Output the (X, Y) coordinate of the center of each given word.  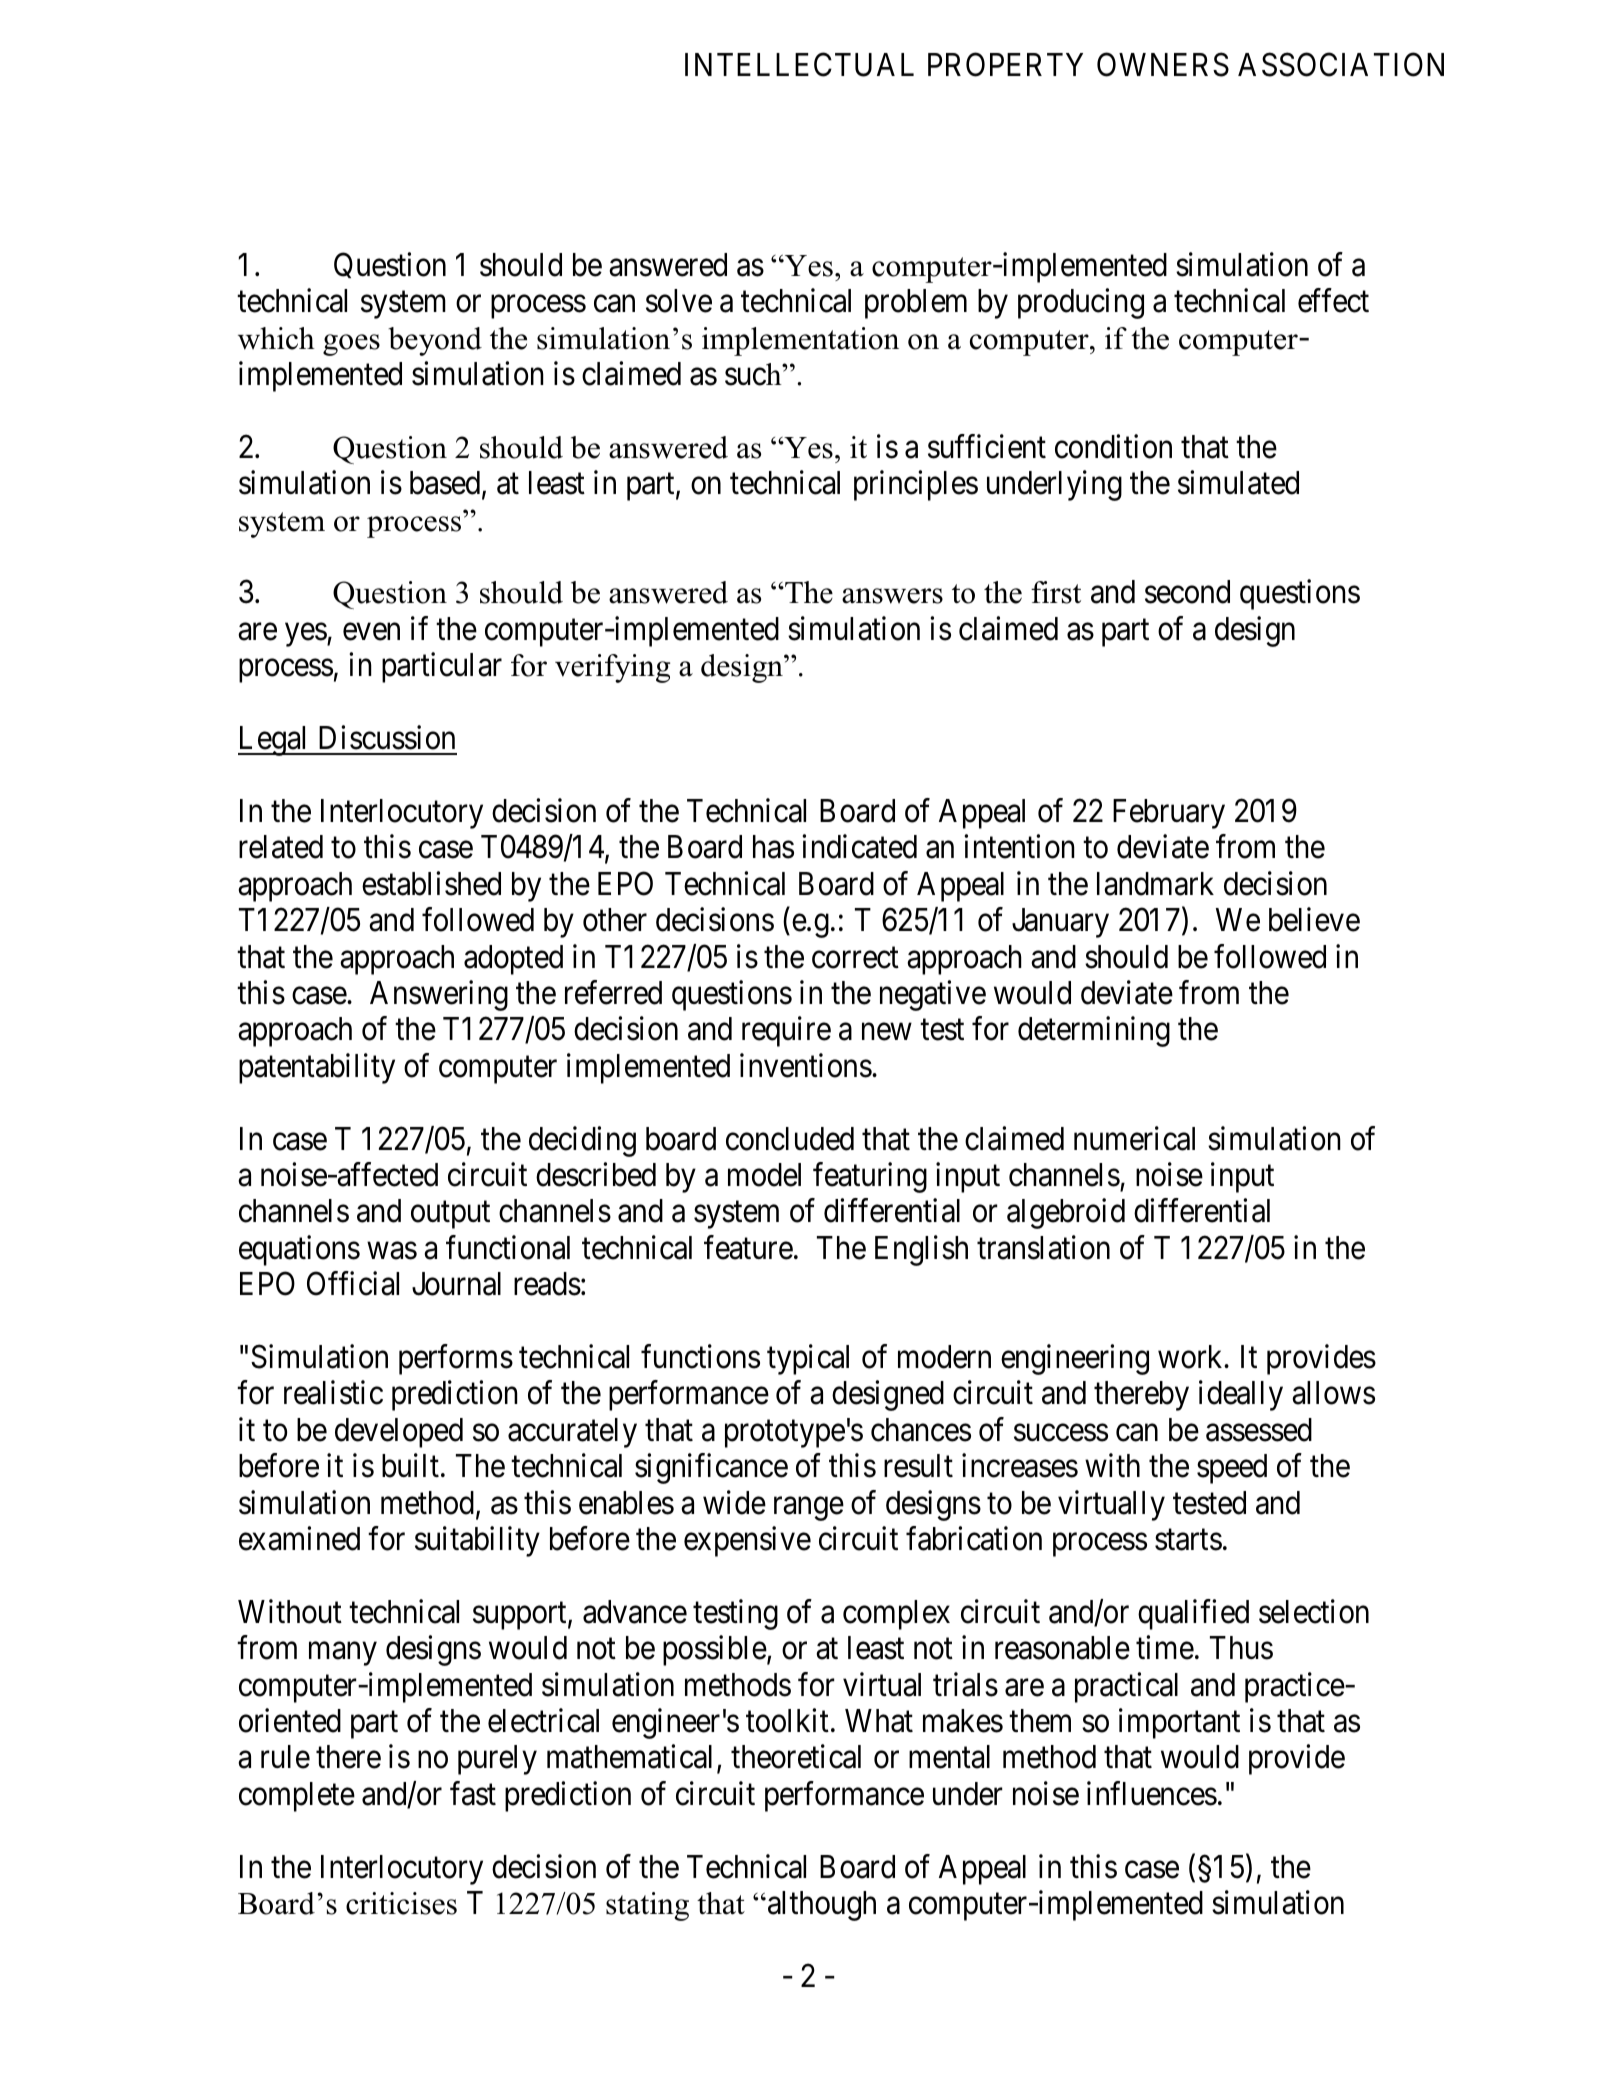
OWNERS (1163, 65)
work (1191, 1357)
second (1187, 592)
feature (748, 1247)
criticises (401, 1903)
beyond (435, 341)
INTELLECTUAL (799, 65)
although (820, 1906)
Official (353, 1284)
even (371, 632)
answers (892, 596)
